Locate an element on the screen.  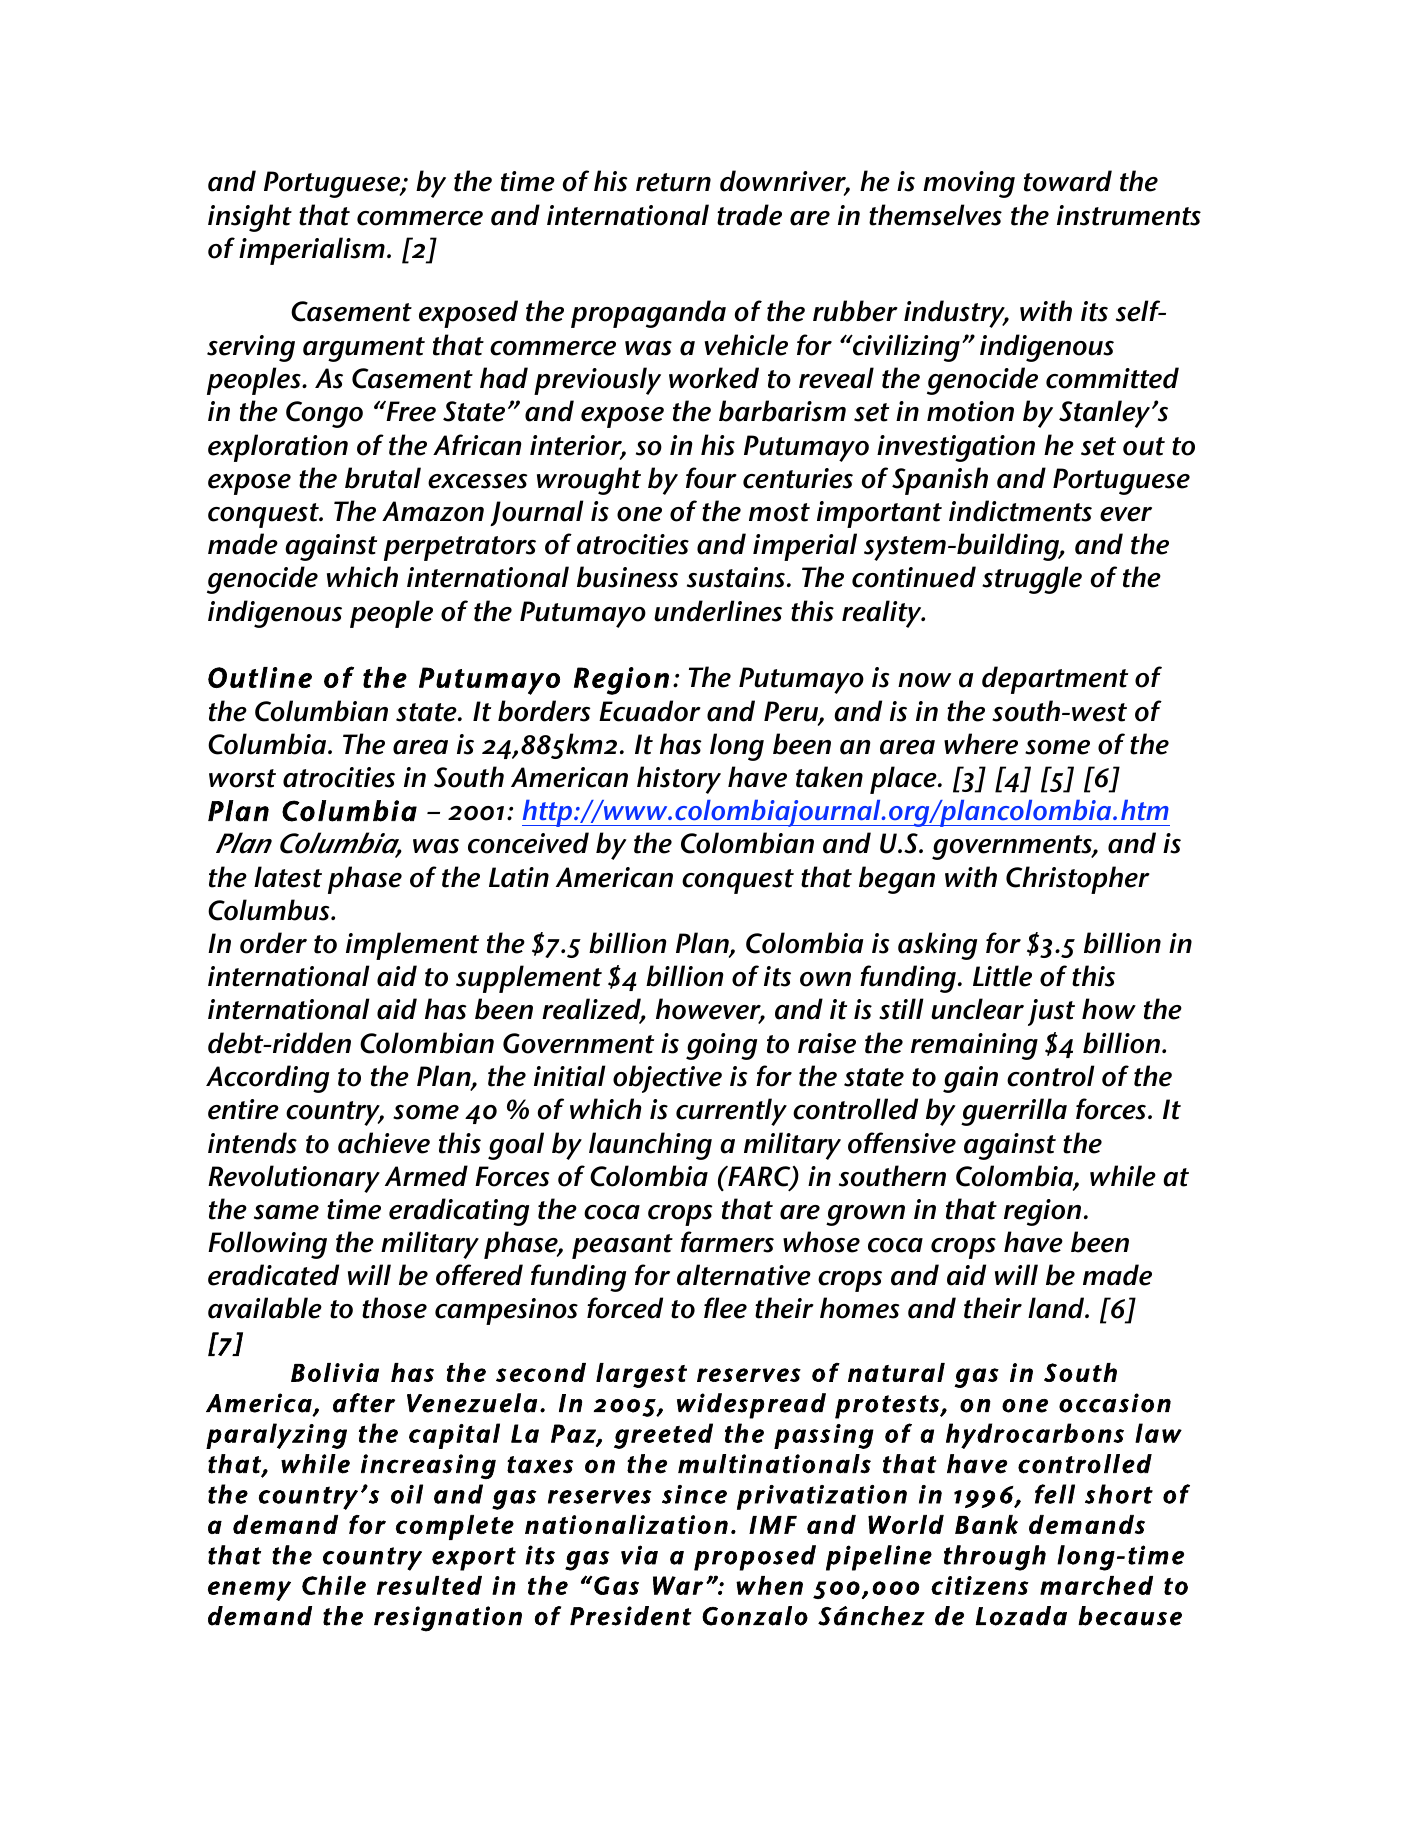
history is located at coordinates (679, 780).
